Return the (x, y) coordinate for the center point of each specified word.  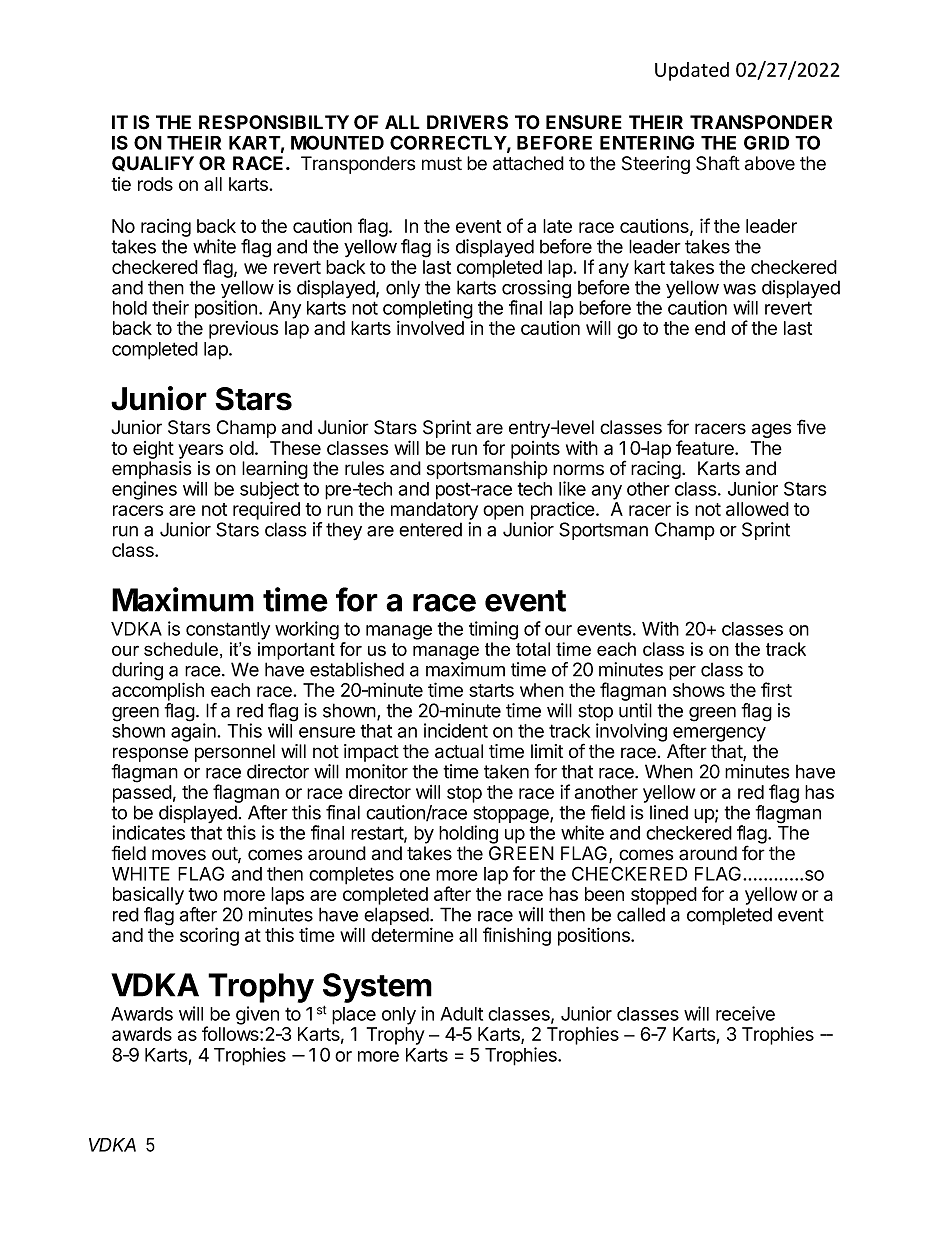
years (200, 451)
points (535, 450)
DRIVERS (467, 122)
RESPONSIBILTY (274, 122)
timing (493, 630)
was (739, 289)
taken (506, 771)
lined (669, 812)
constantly (228, 631)
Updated (692, 71)
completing (428, 310)
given (257, 1015)
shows (699, 690)
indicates (148, 832)
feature (706, 447)
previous (243, 330)
